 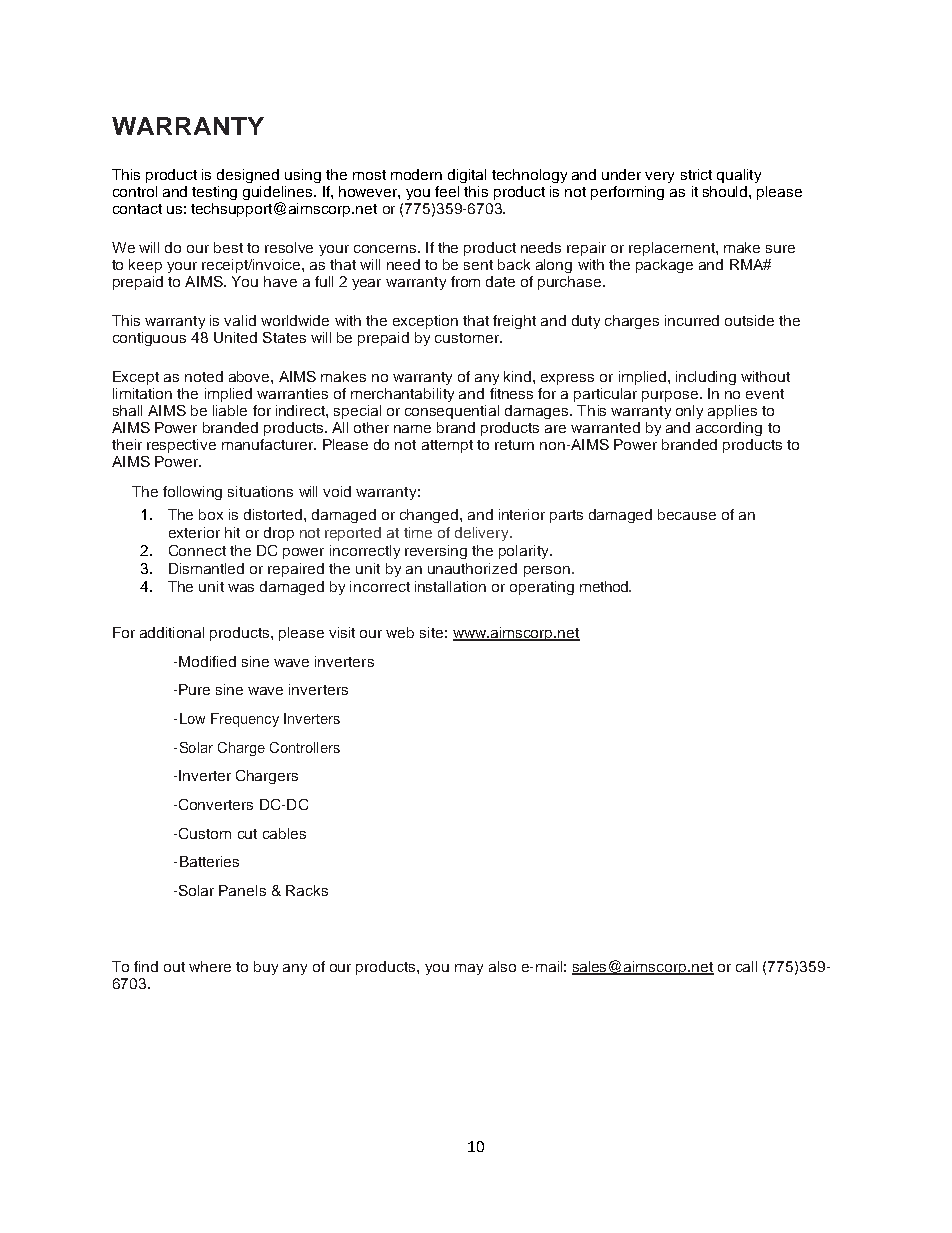 I want to click on where, so click(x=210, y=966).
